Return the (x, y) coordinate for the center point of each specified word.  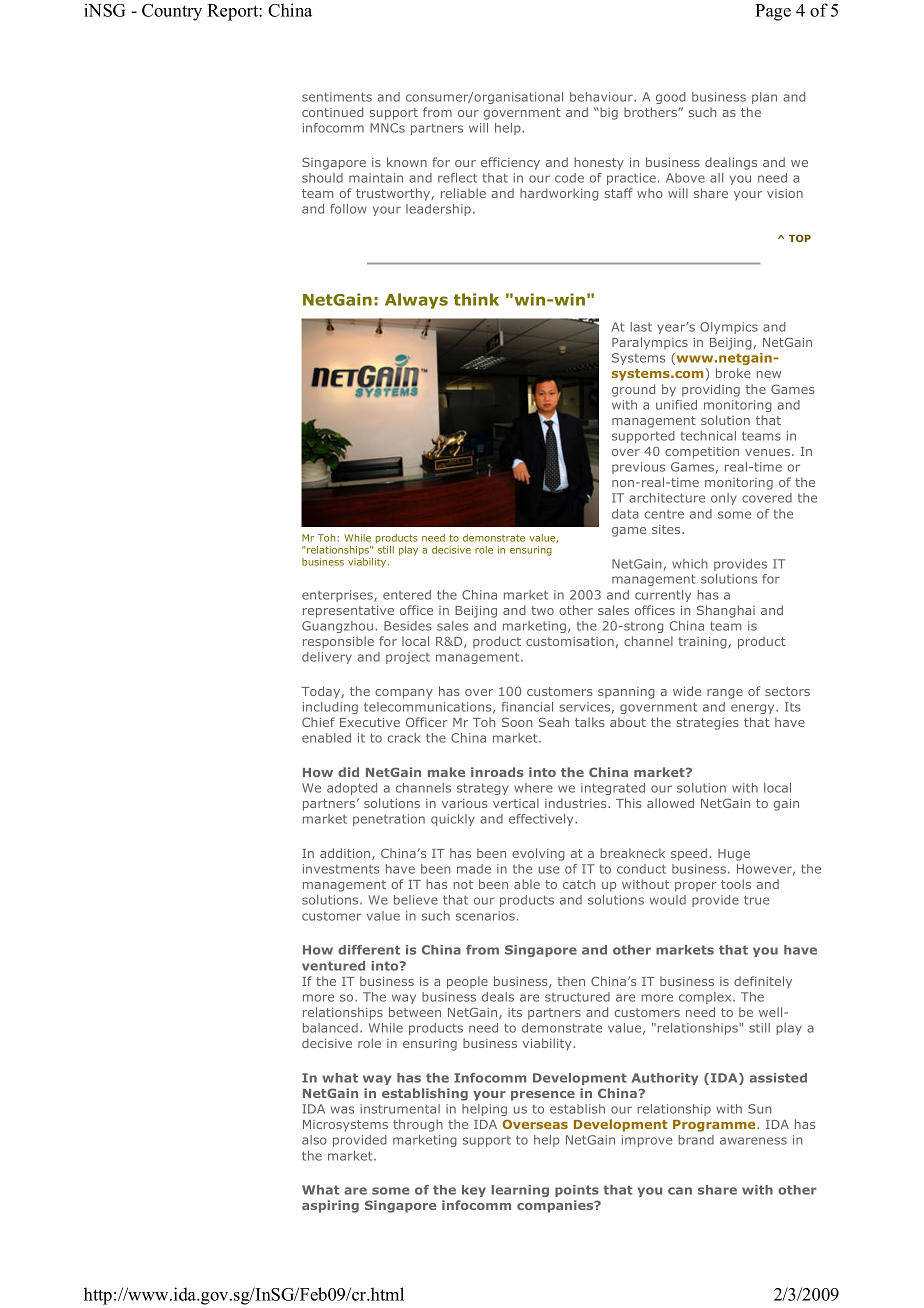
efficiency (510, 163)
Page (773, 12)
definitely (763, 982)
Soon (517, 722)
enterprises (338, 596)
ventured (333, 966)
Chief (318, 722)
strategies (707, 724)
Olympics (729, 328)
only (724, 499)
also (314, 1140)
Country (172, 12)
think (476, 299)
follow (348, 209)
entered (407, 595)
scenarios (485, 916)
